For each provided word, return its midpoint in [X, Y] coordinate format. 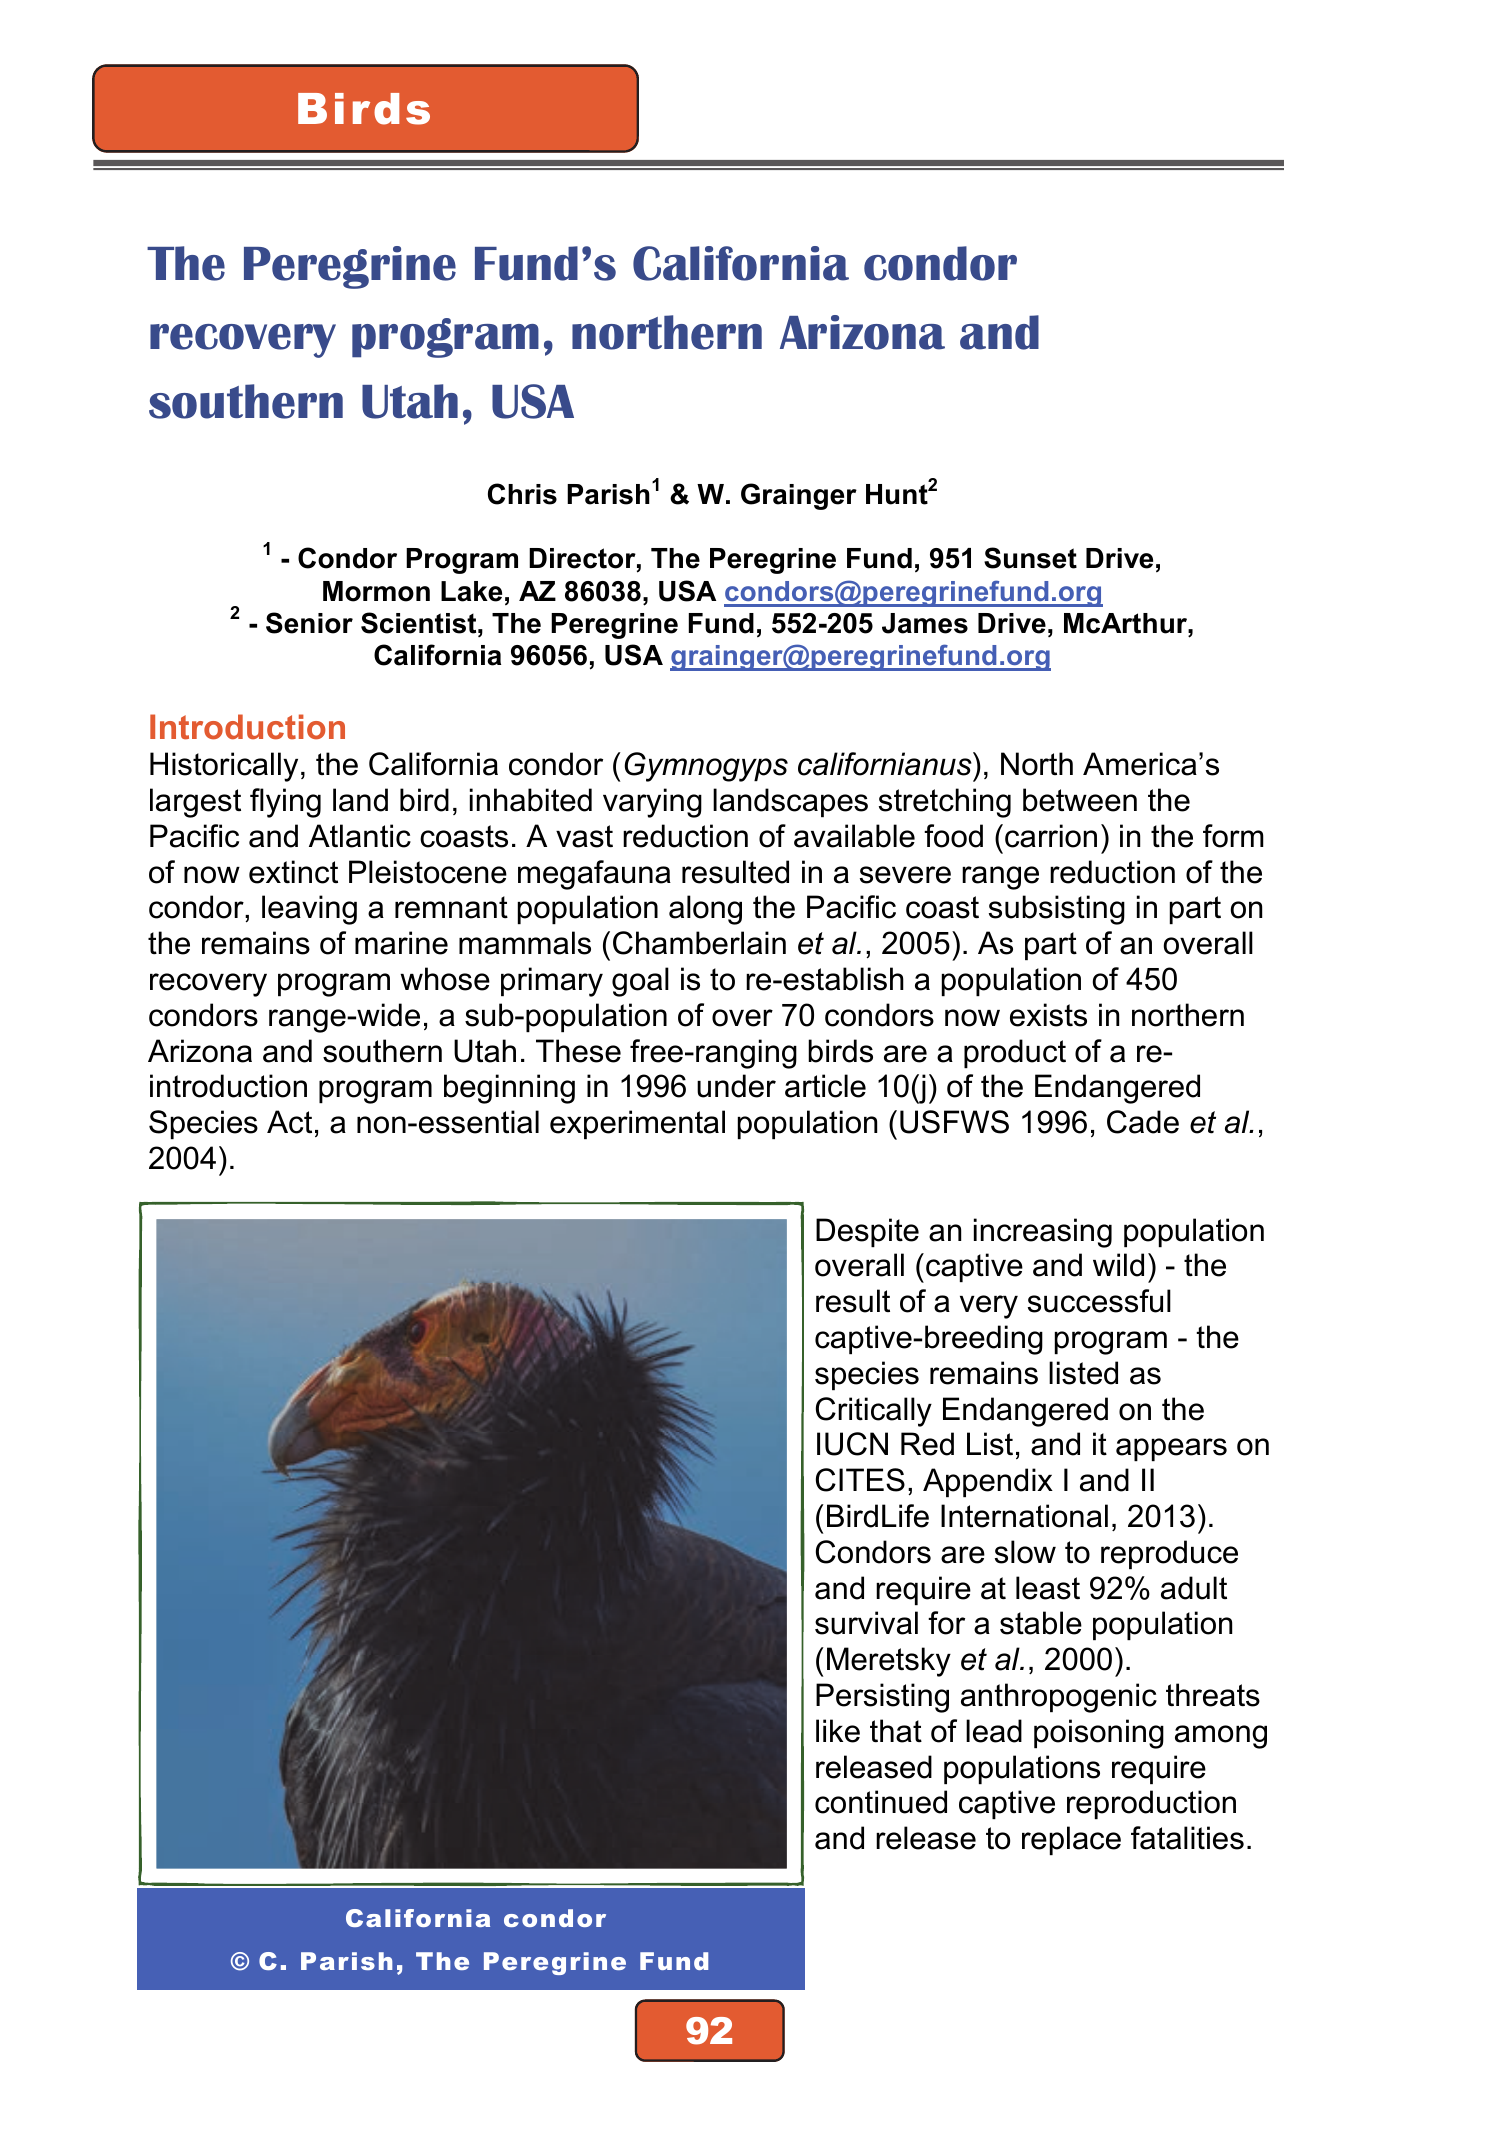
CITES [860, 1480]
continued [881, 1802]
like [838, 1731]
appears [1171, 1449]
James [925, 623]
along [705, 910]
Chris [522, 494]
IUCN [852, 1444]
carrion [1051, 836]
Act [289, 1122]
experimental [637, 1124]
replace [1071, 1840]
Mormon [376, 591]
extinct [293, 872]
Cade [1143, 1122]
